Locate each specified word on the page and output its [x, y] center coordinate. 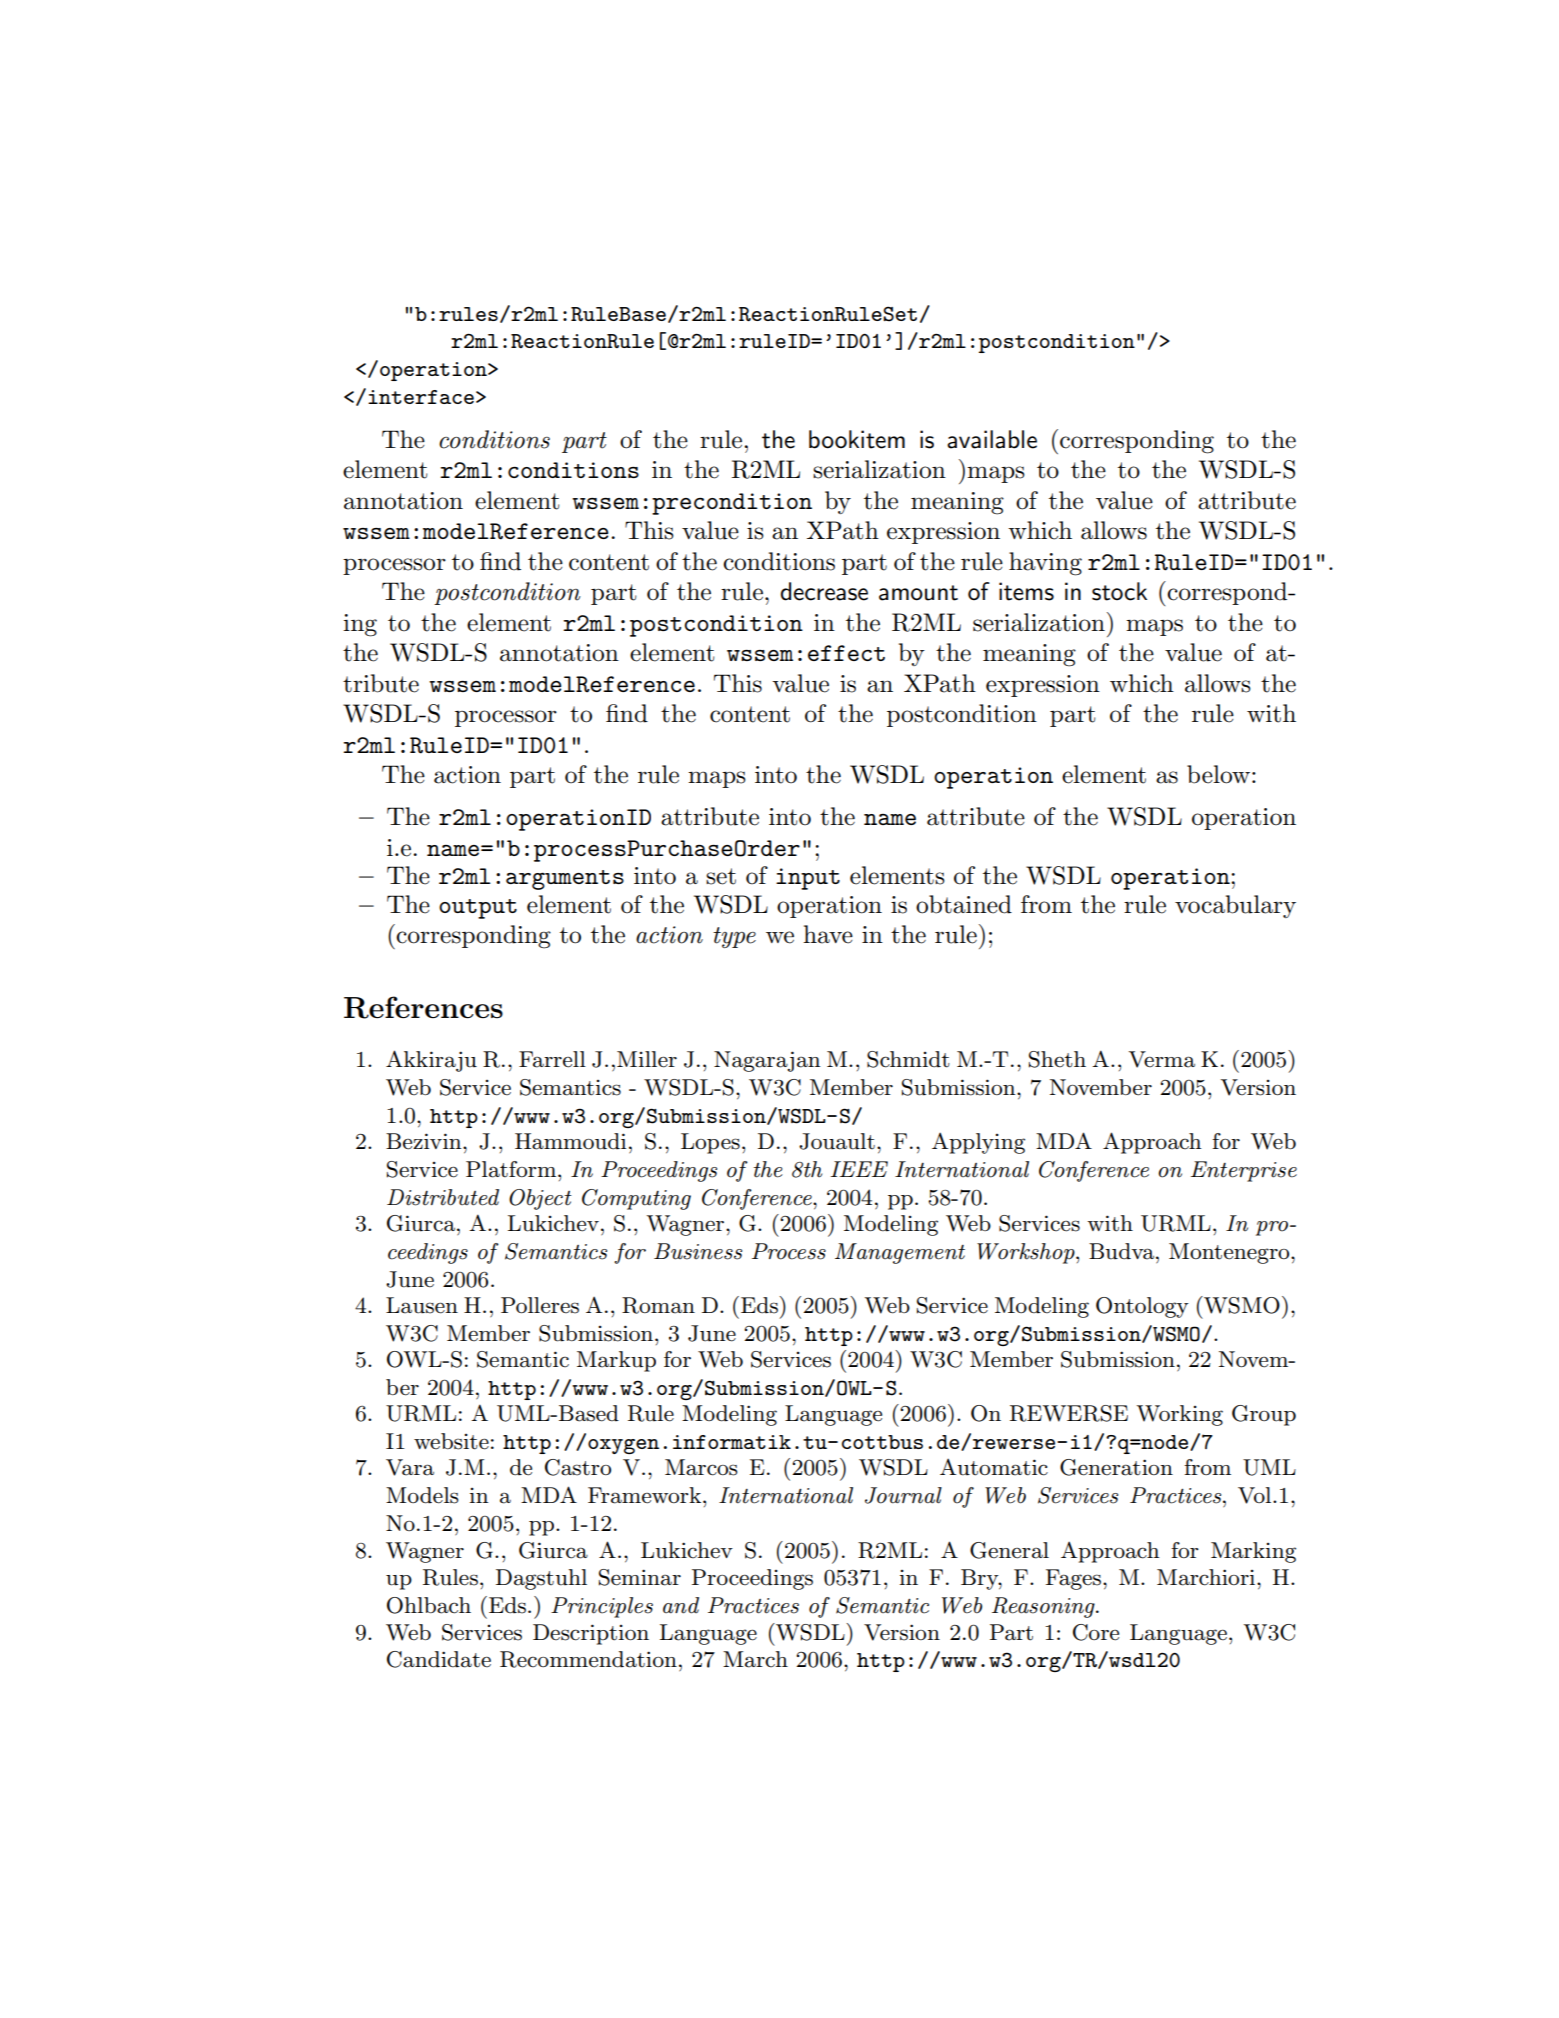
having [1045, 564]
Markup [616, 1361]
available [992, 439]
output [478, 909]
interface [421, 397]
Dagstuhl [541, 1579]
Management [900, 1253]
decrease [824, 591]
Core [1096, 1632]
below [1218, 774]
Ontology [1142, 1307]
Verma [1162, 1059]
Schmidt [908, 1059]
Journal [903, 1495]
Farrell [552, 1059]
